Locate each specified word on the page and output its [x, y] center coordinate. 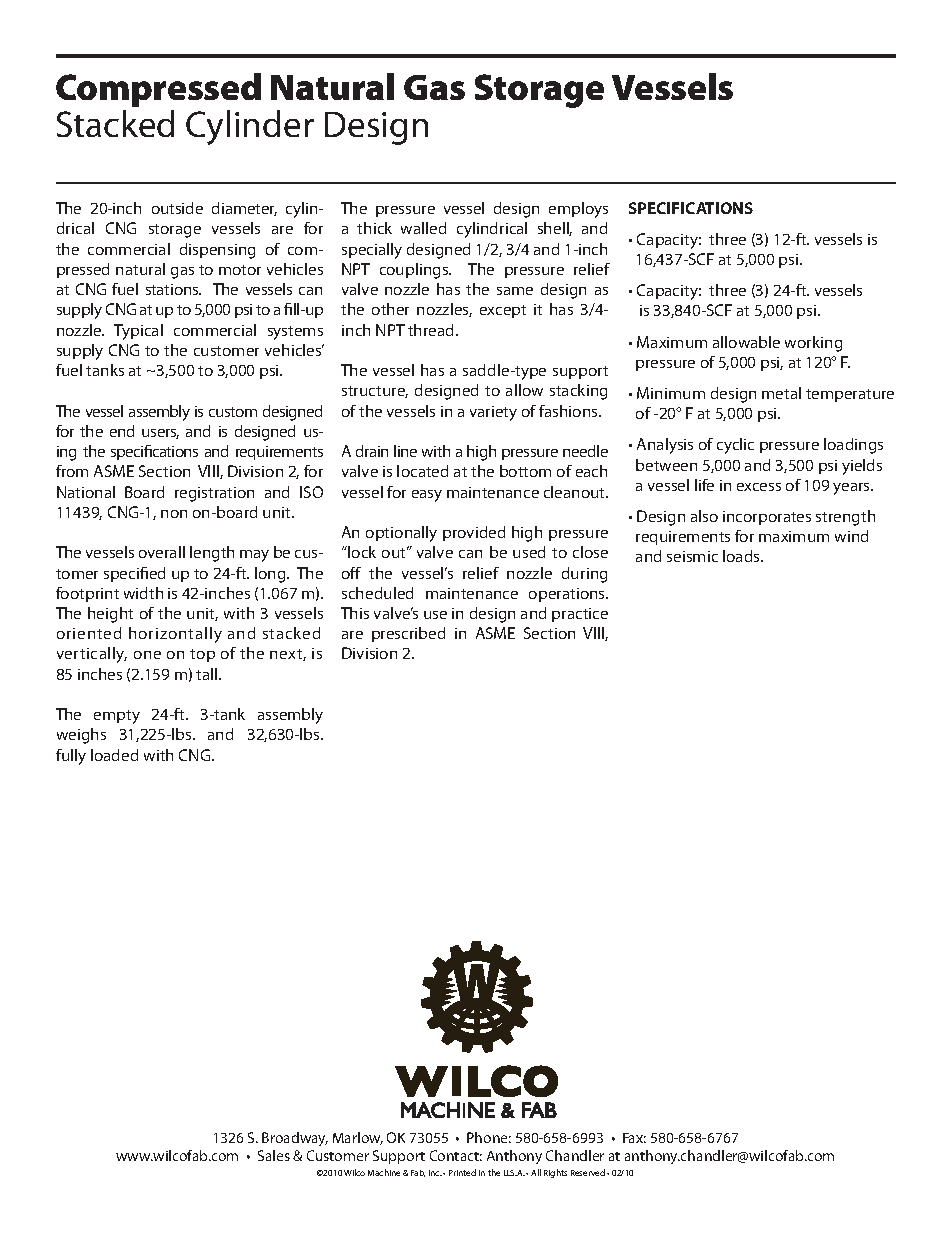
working [813, 344]
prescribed [408, 634]
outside [177, 208]
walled [423, 228]
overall [162, 552]
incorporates [767, 518]
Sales [274, 1155]
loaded [114, 755]
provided [474, 533]
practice [580, 615]
